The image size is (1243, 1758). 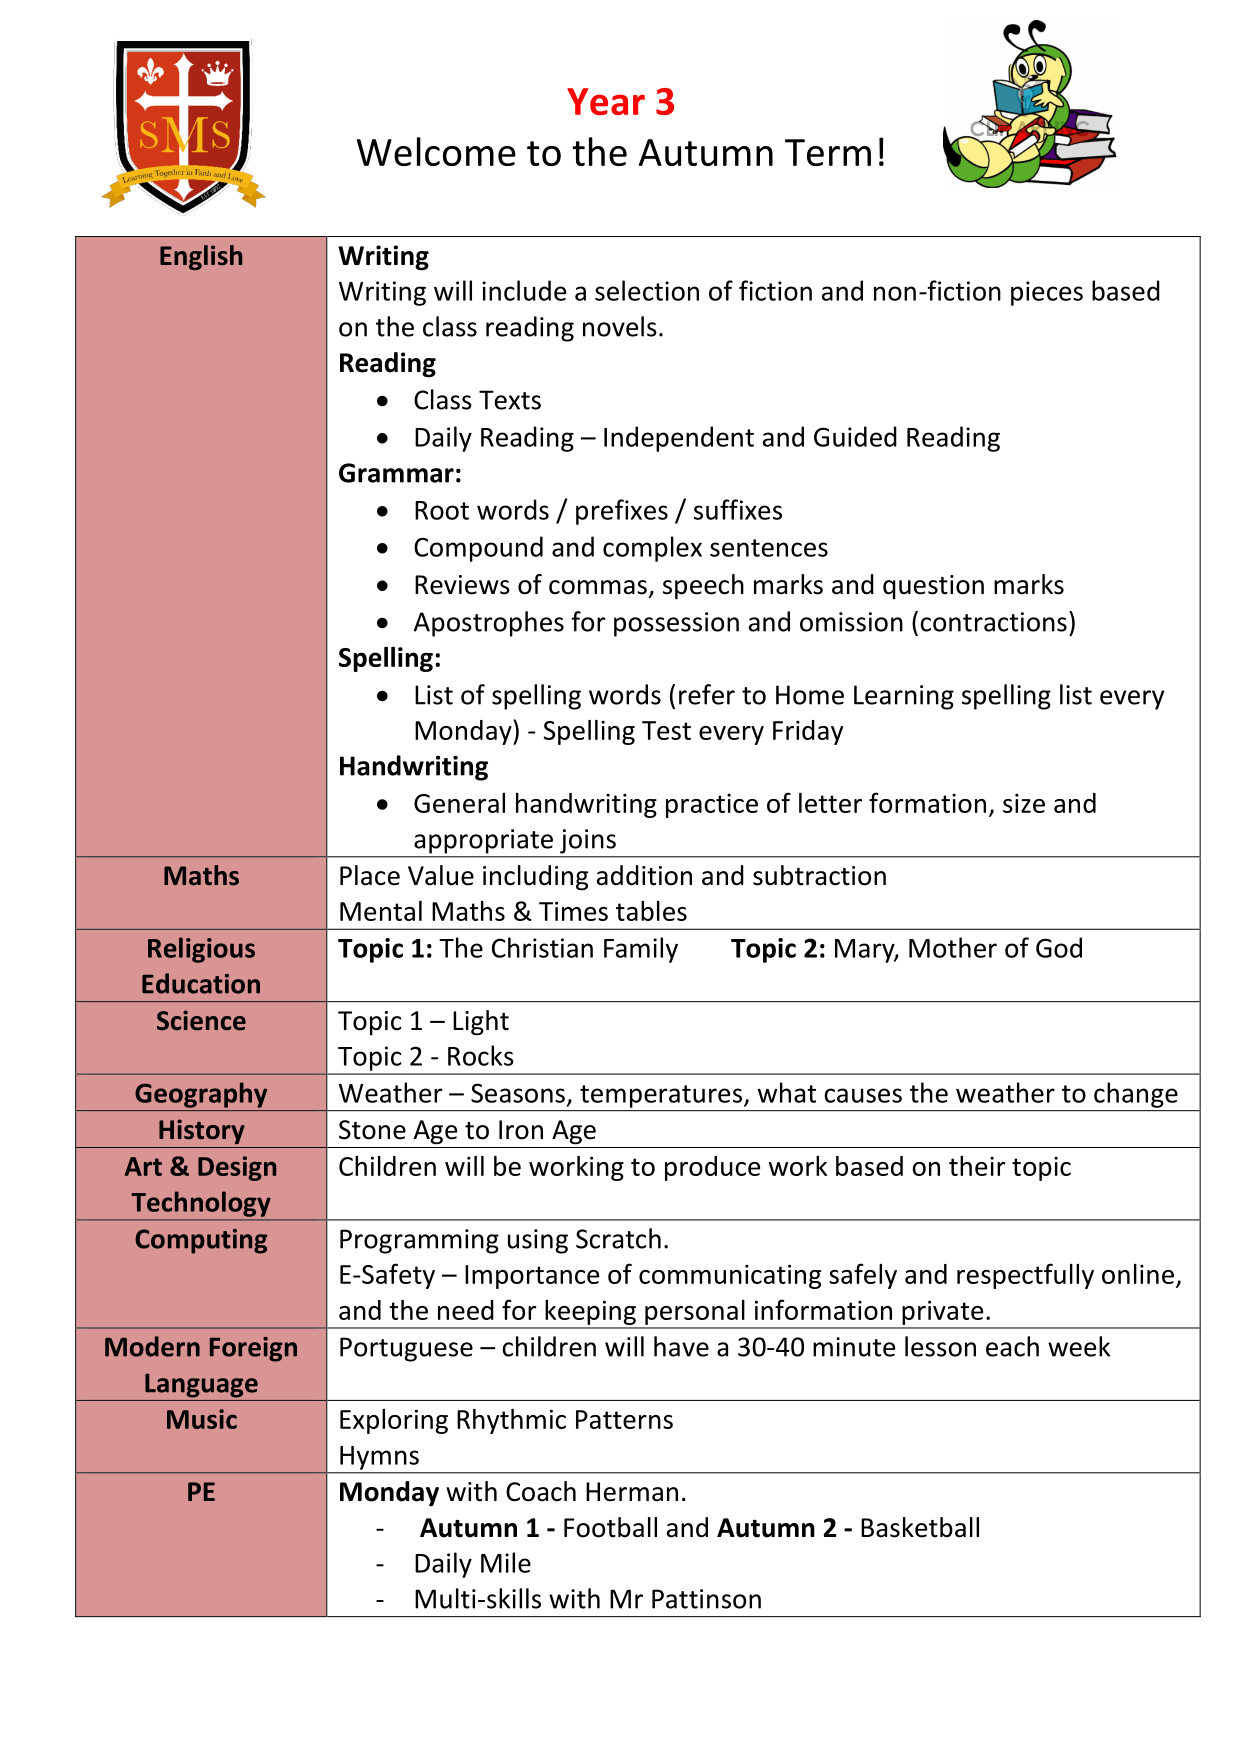 I want to click on Year, so click(x=606, y=101).
